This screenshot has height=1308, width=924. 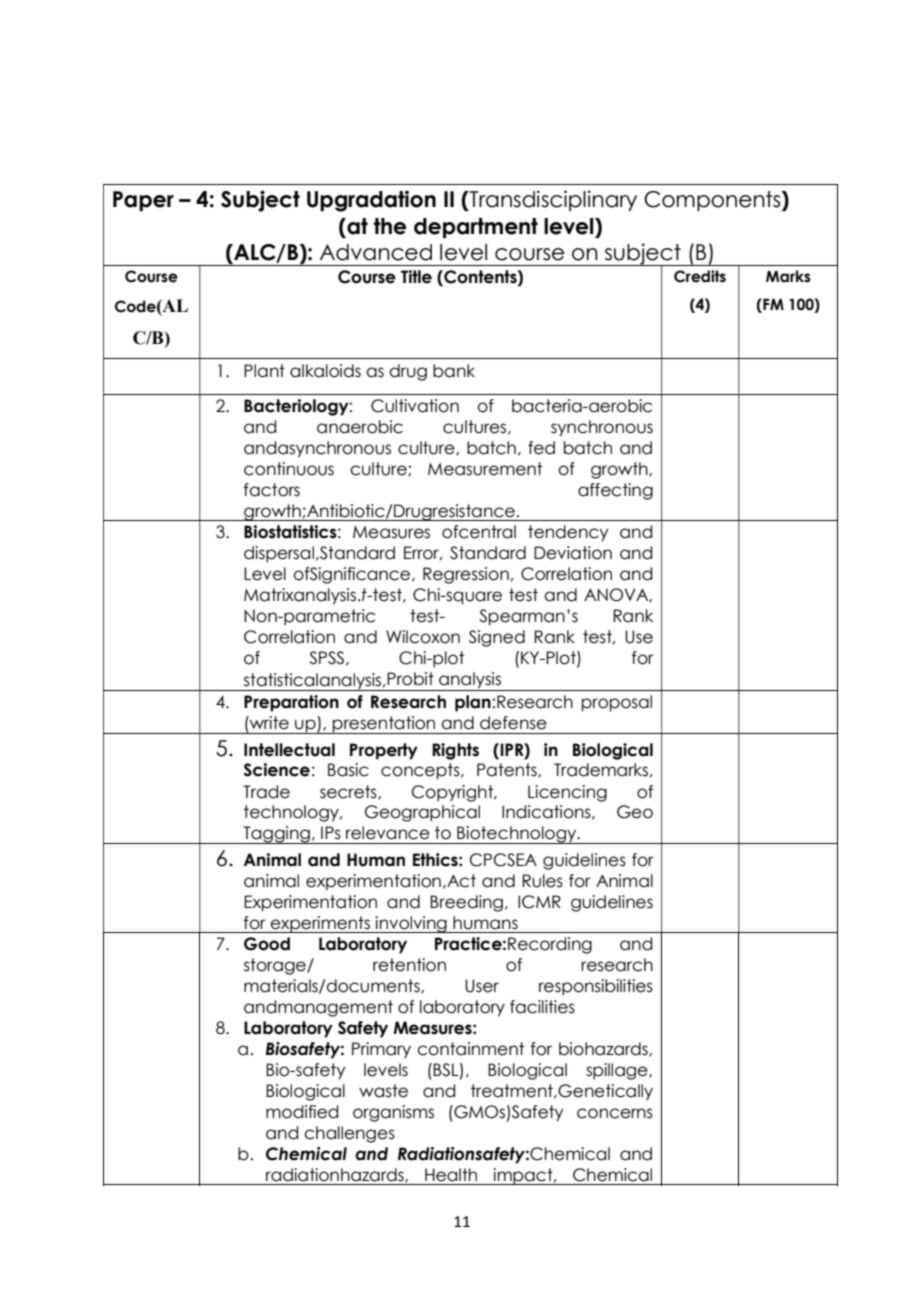 I want to click on the, so click(x=390, y=226).
